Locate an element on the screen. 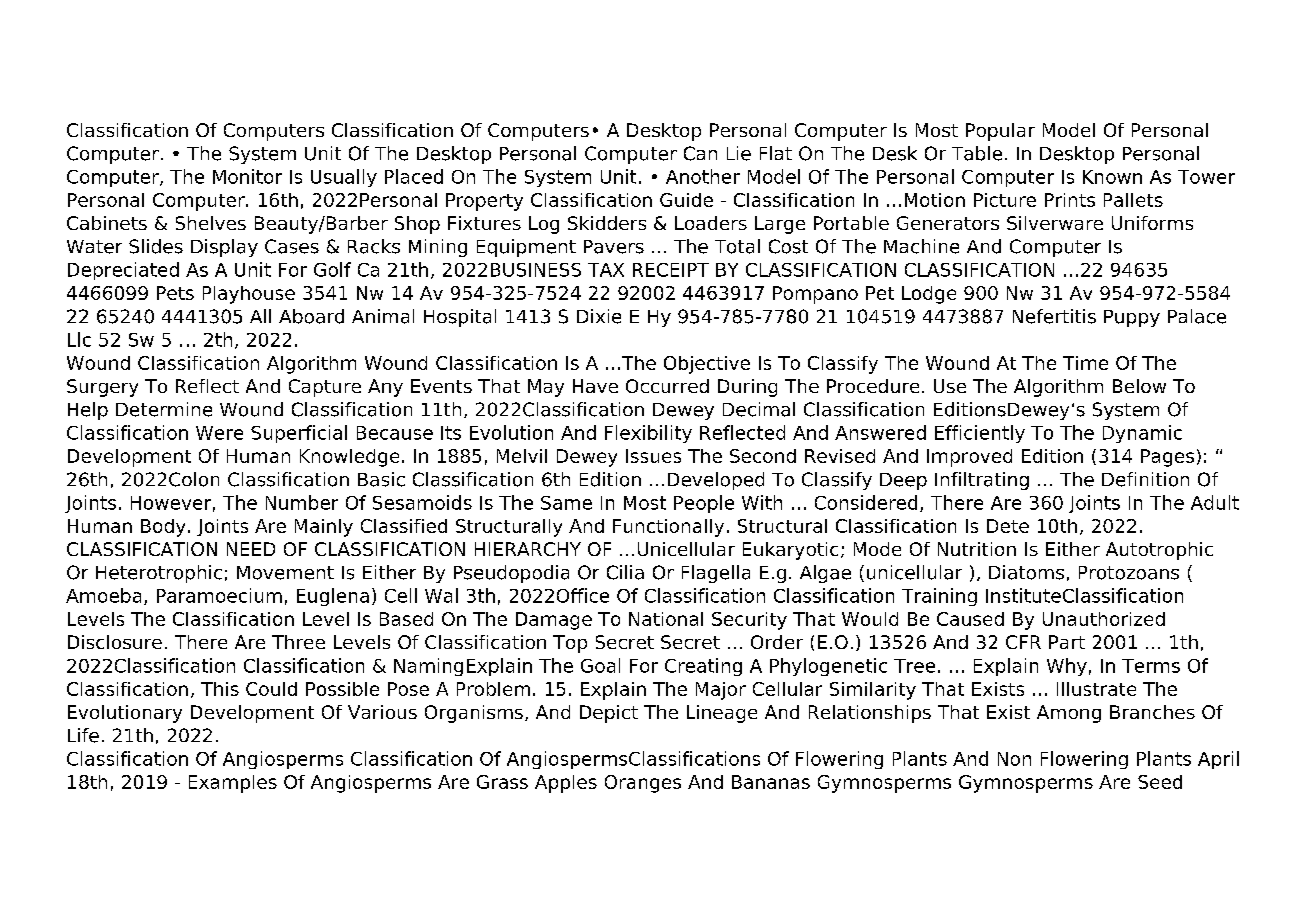 The image size is (1308, 924). Can is located at coordinates (700, 153).
